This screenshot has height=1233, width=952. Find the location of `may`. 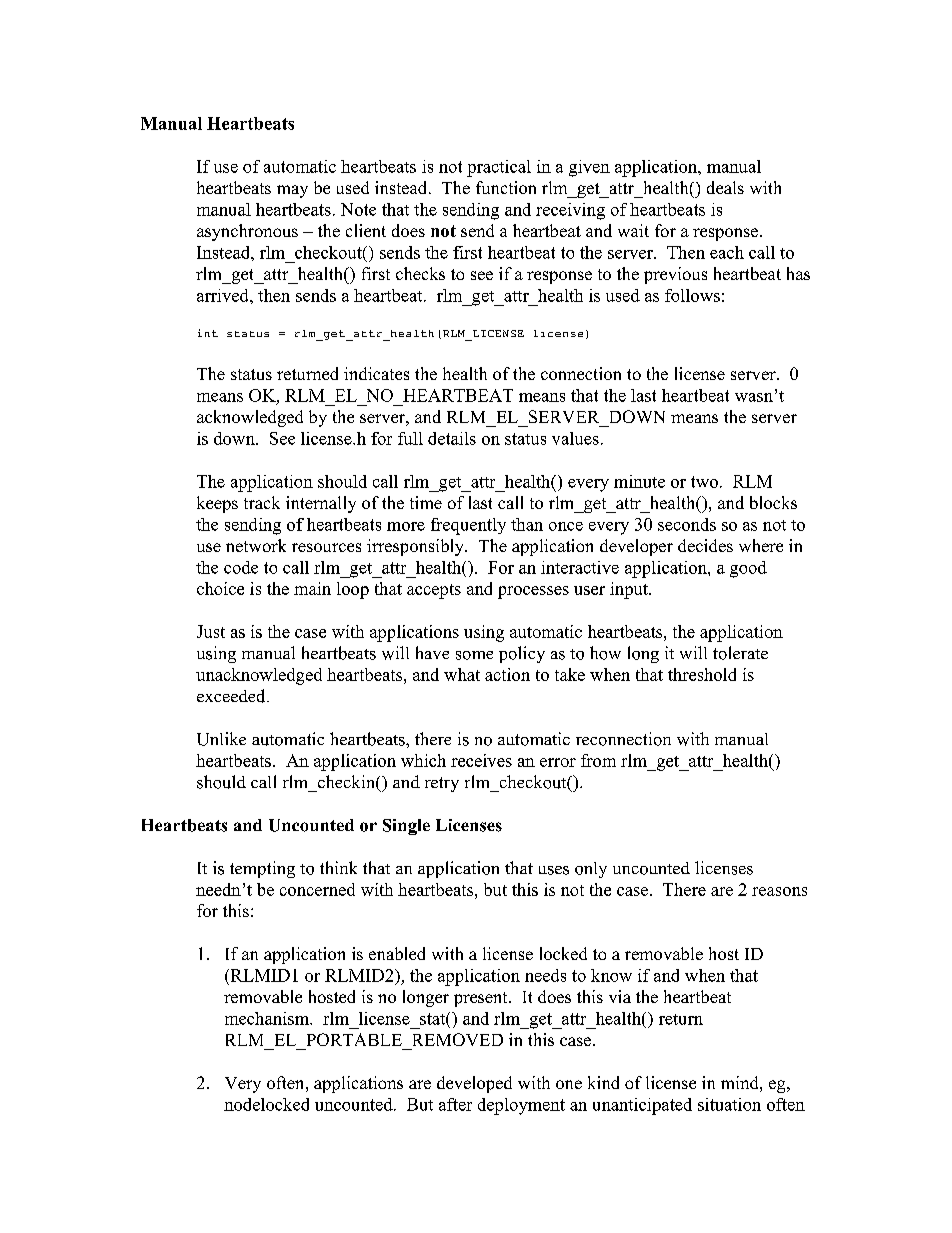

may is located at coordinates (292, 191).
